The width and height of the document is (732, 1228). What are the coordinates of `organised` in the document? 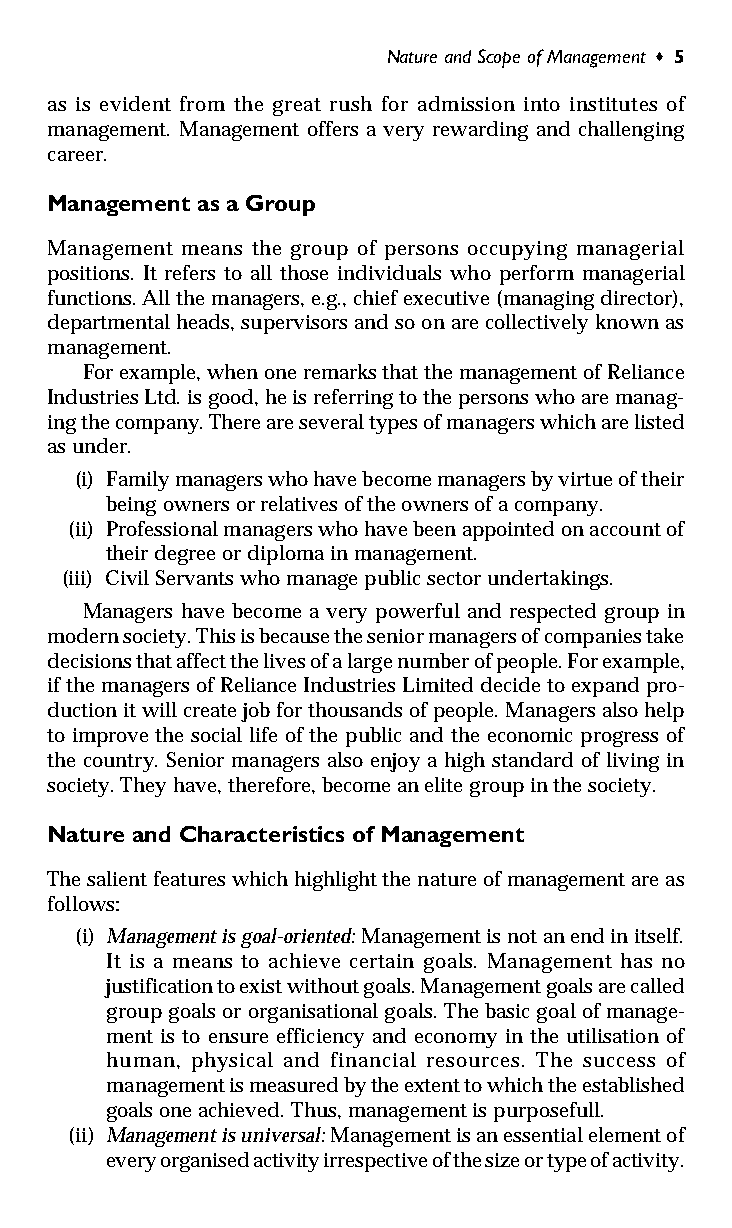 It's located at (205, 1162).
